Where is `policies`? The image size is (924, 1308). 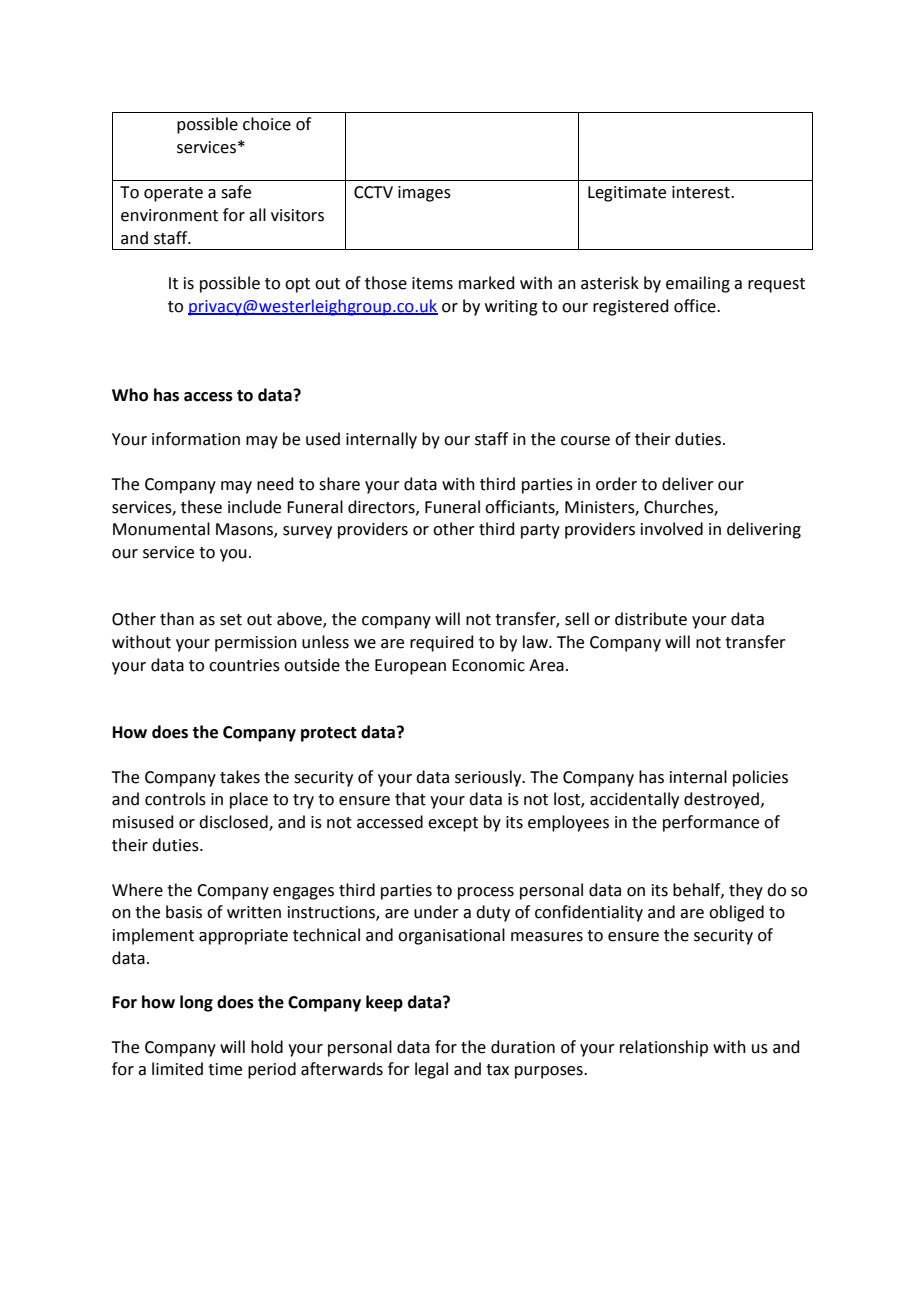
policies is located at coordinates (760, 778).
